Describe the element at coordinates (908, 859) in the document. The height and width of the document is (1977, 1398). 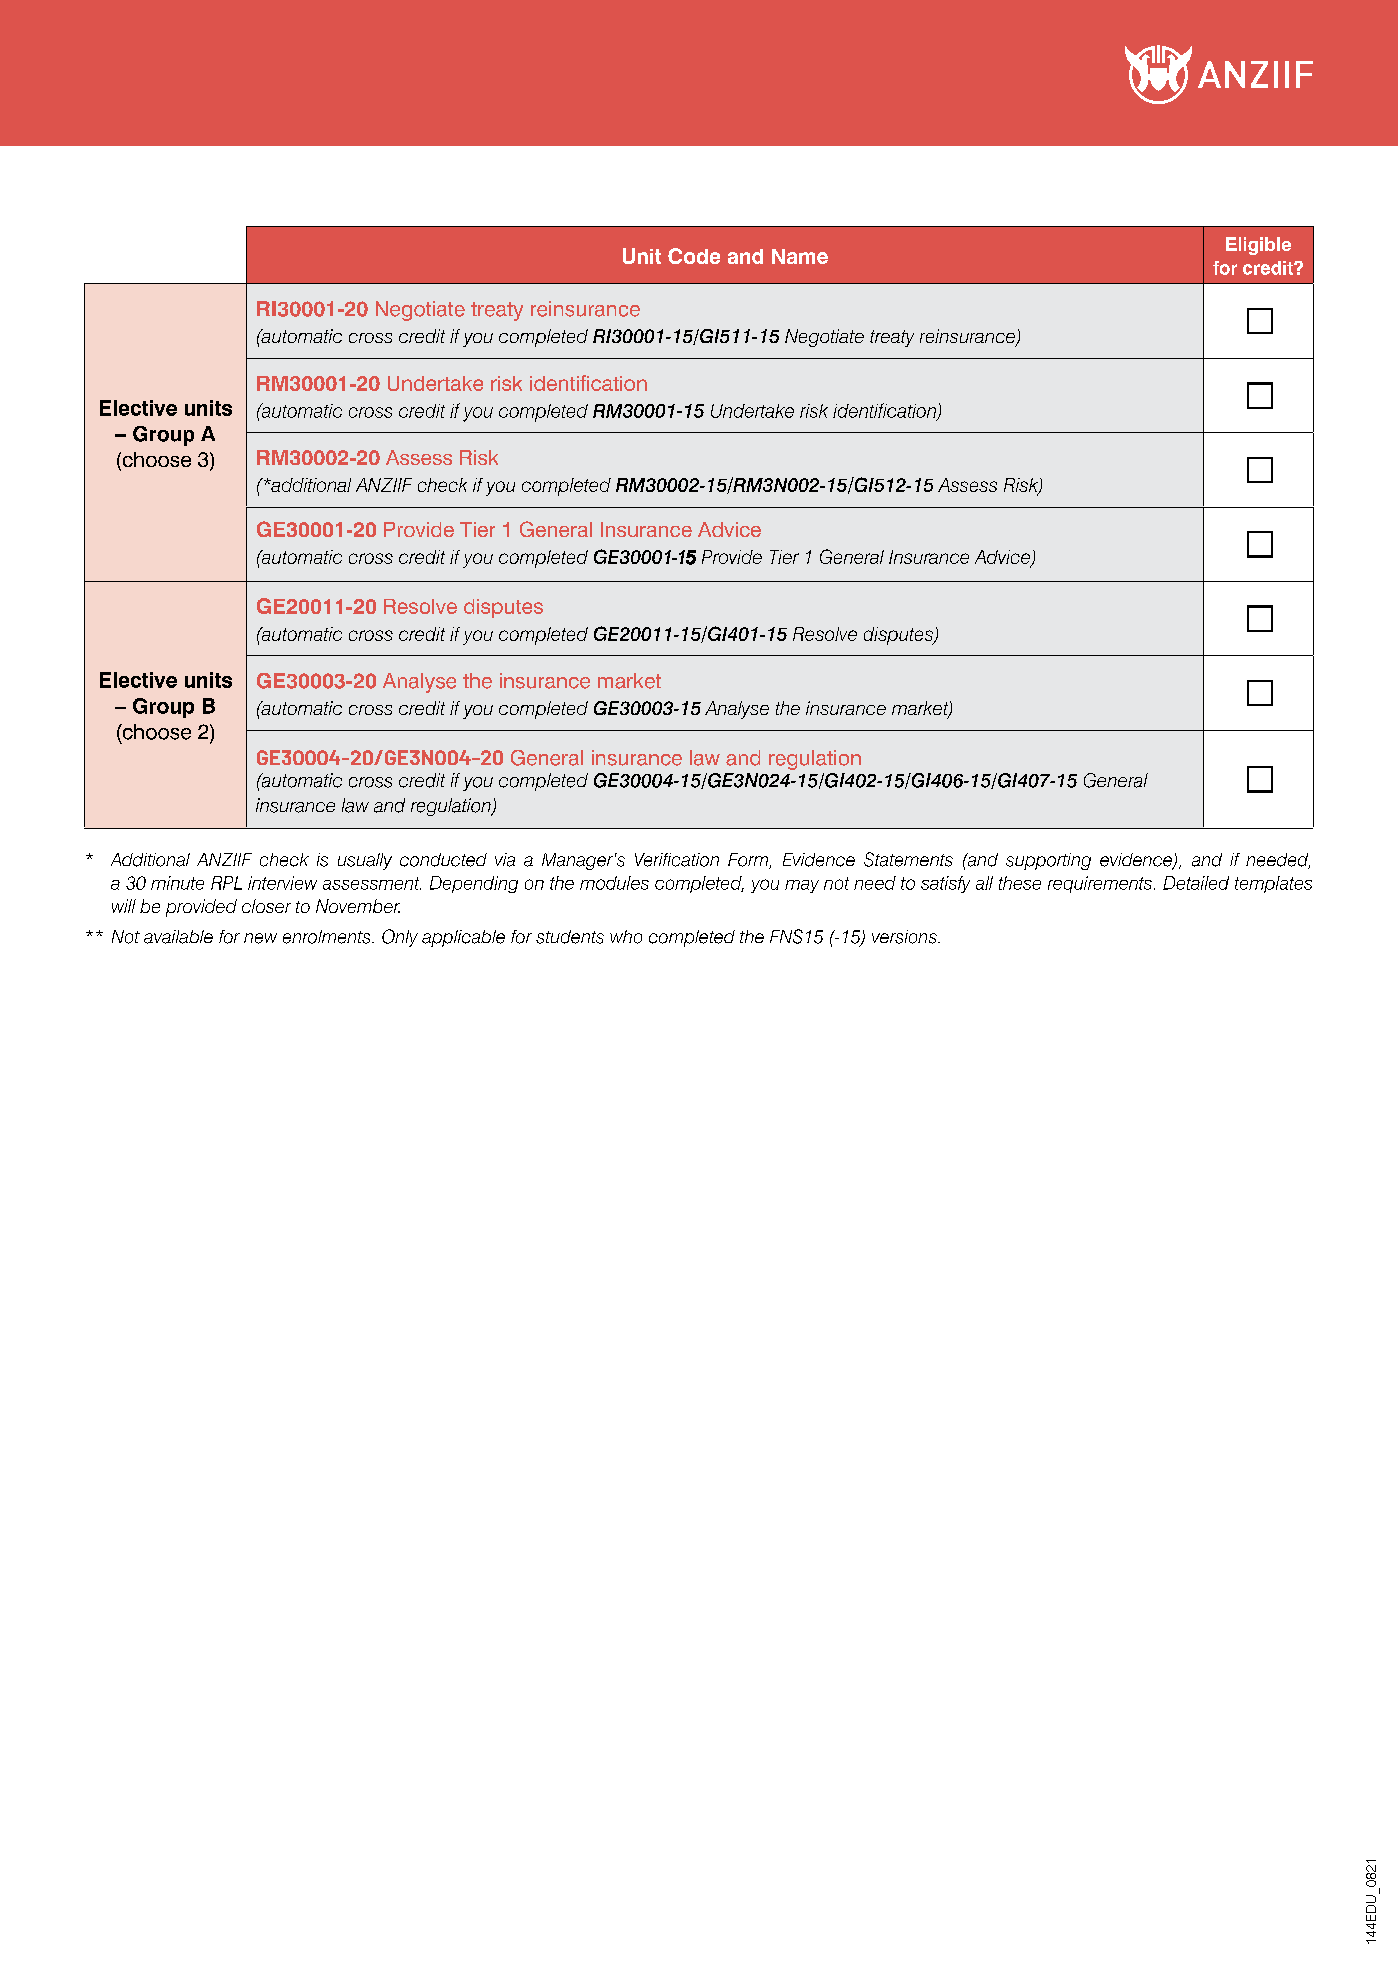
I see `Statements` at that location.
